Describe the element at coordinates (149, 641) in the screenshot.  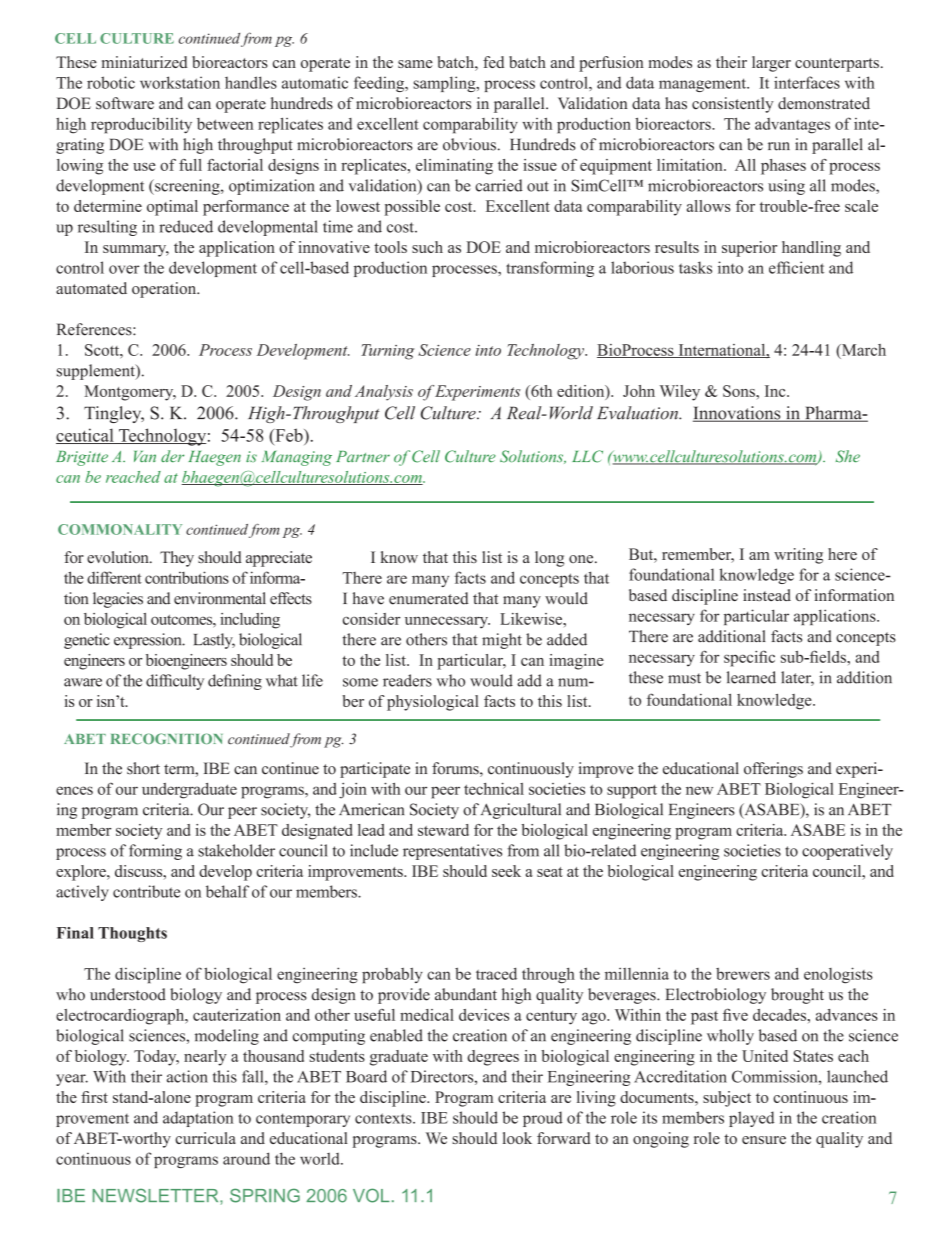
I see `expression` at that location.
